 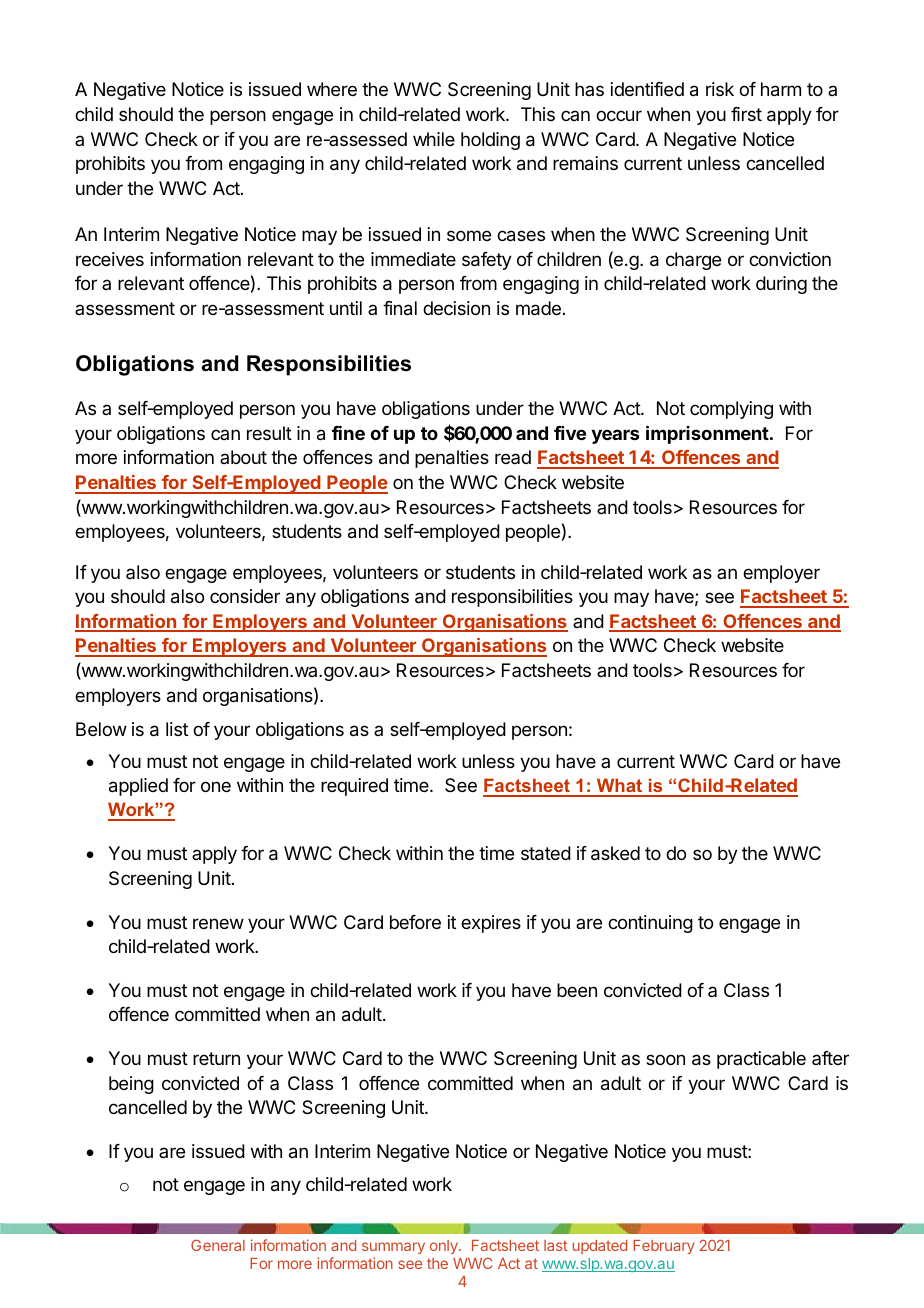 I want to click on asked, so click(x=615, y=853).
